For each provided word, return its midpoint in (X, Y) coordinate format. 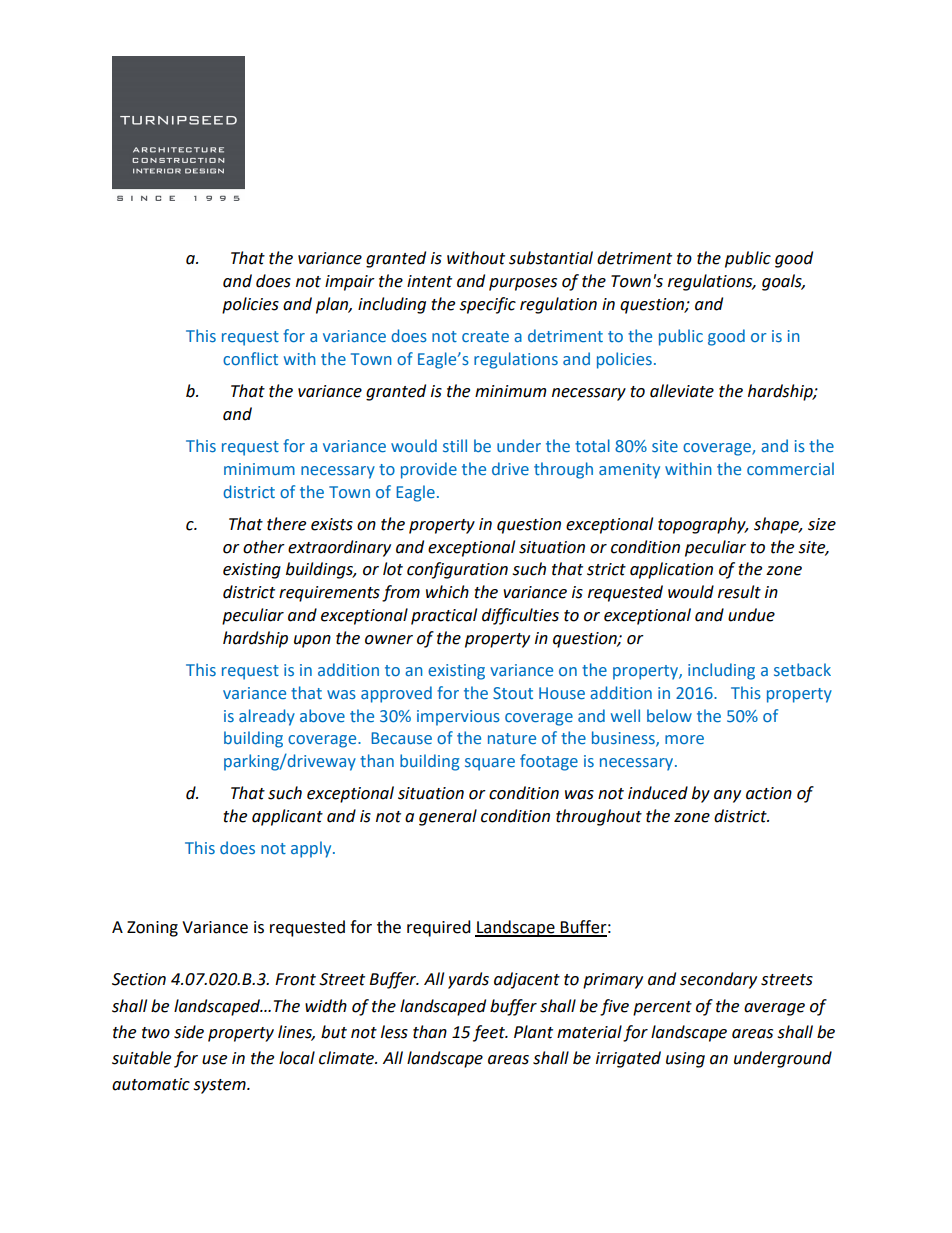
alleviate (682, 391)
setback (802, 669)
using (685, 1060)
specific (487, 305)
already (267, 717)
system (220, 1086)
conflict (250, 358)
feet (490, 1033)
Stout (513, 693)
